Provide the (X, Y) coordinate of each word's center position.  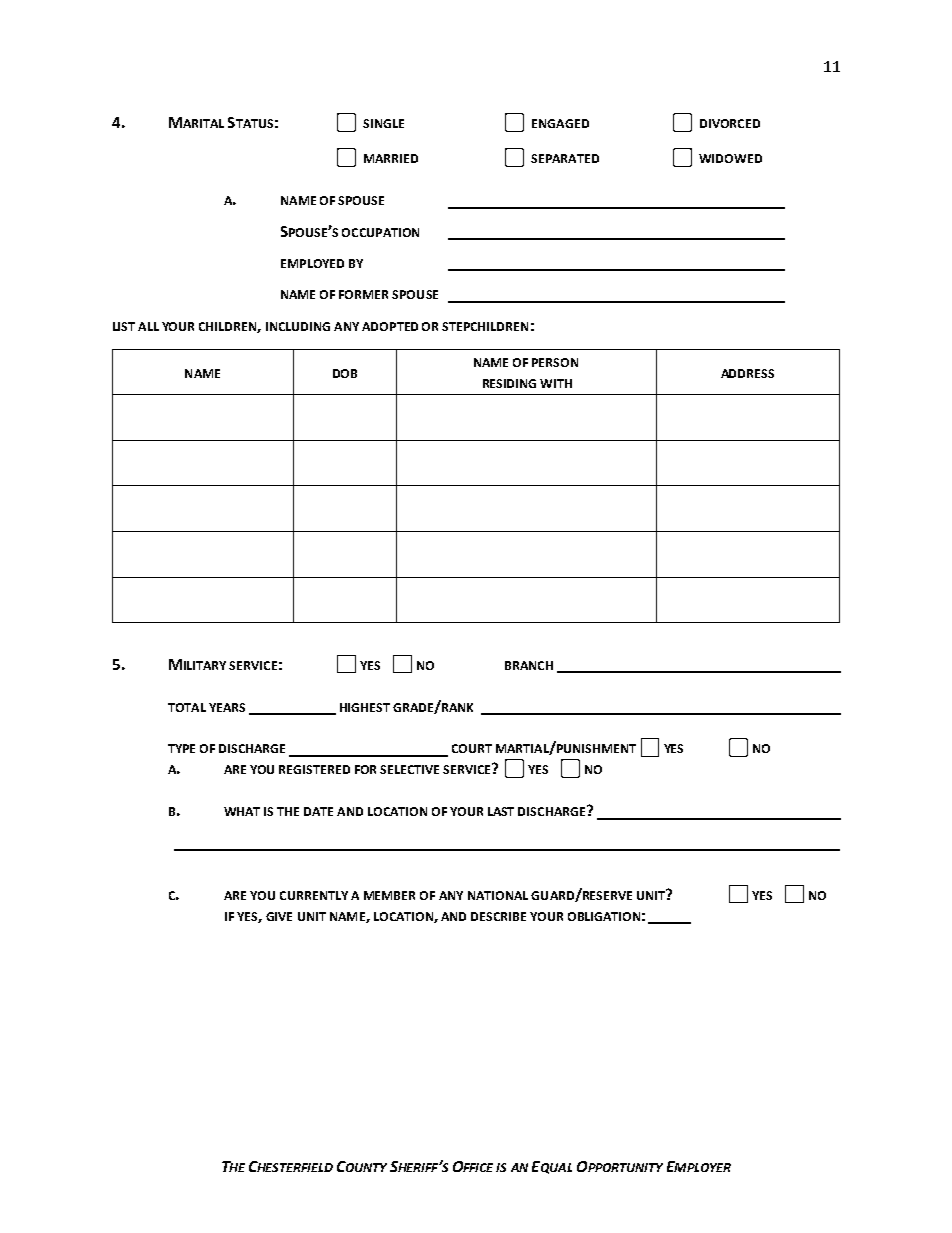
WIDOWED (730, 158)
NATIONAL (498, 895)
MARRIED (391, 158)
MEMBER (389, 895)
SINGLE (383, 123)
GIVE (279, 916)
